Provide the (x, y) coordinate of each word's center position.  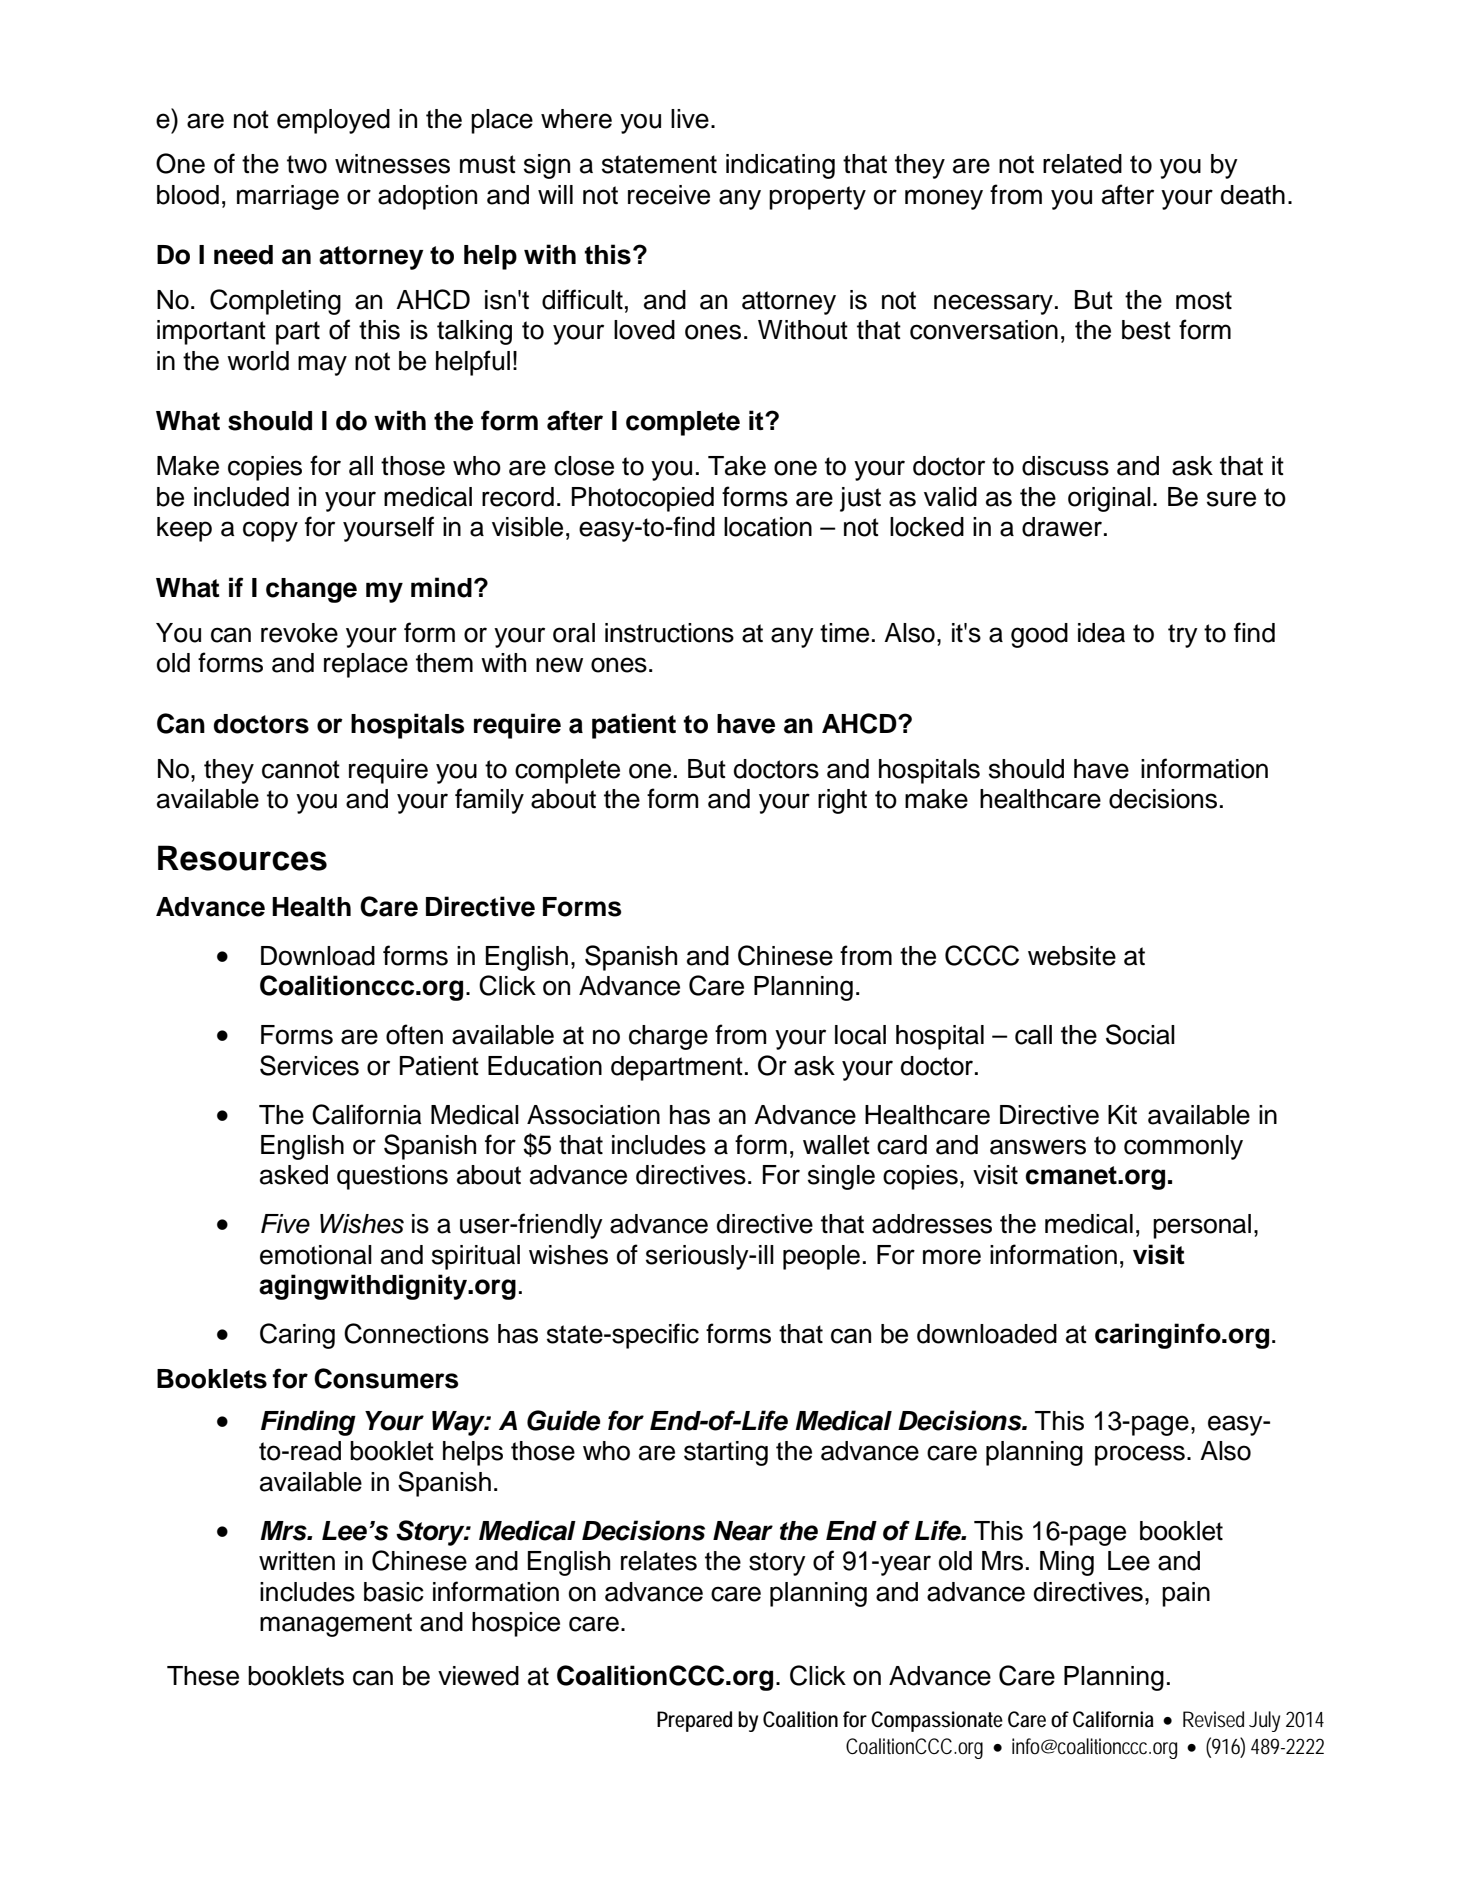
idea (1101, 633)
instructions (669, 633)
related (1082, 164)
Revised (1213, 1719)
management (336, 1625)
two (307, 164)
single (841, 1177)
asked (294, 1175)
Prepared (694, 1721)
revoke (299, 633)
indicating (780, 166)
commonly (1183, 1147)
